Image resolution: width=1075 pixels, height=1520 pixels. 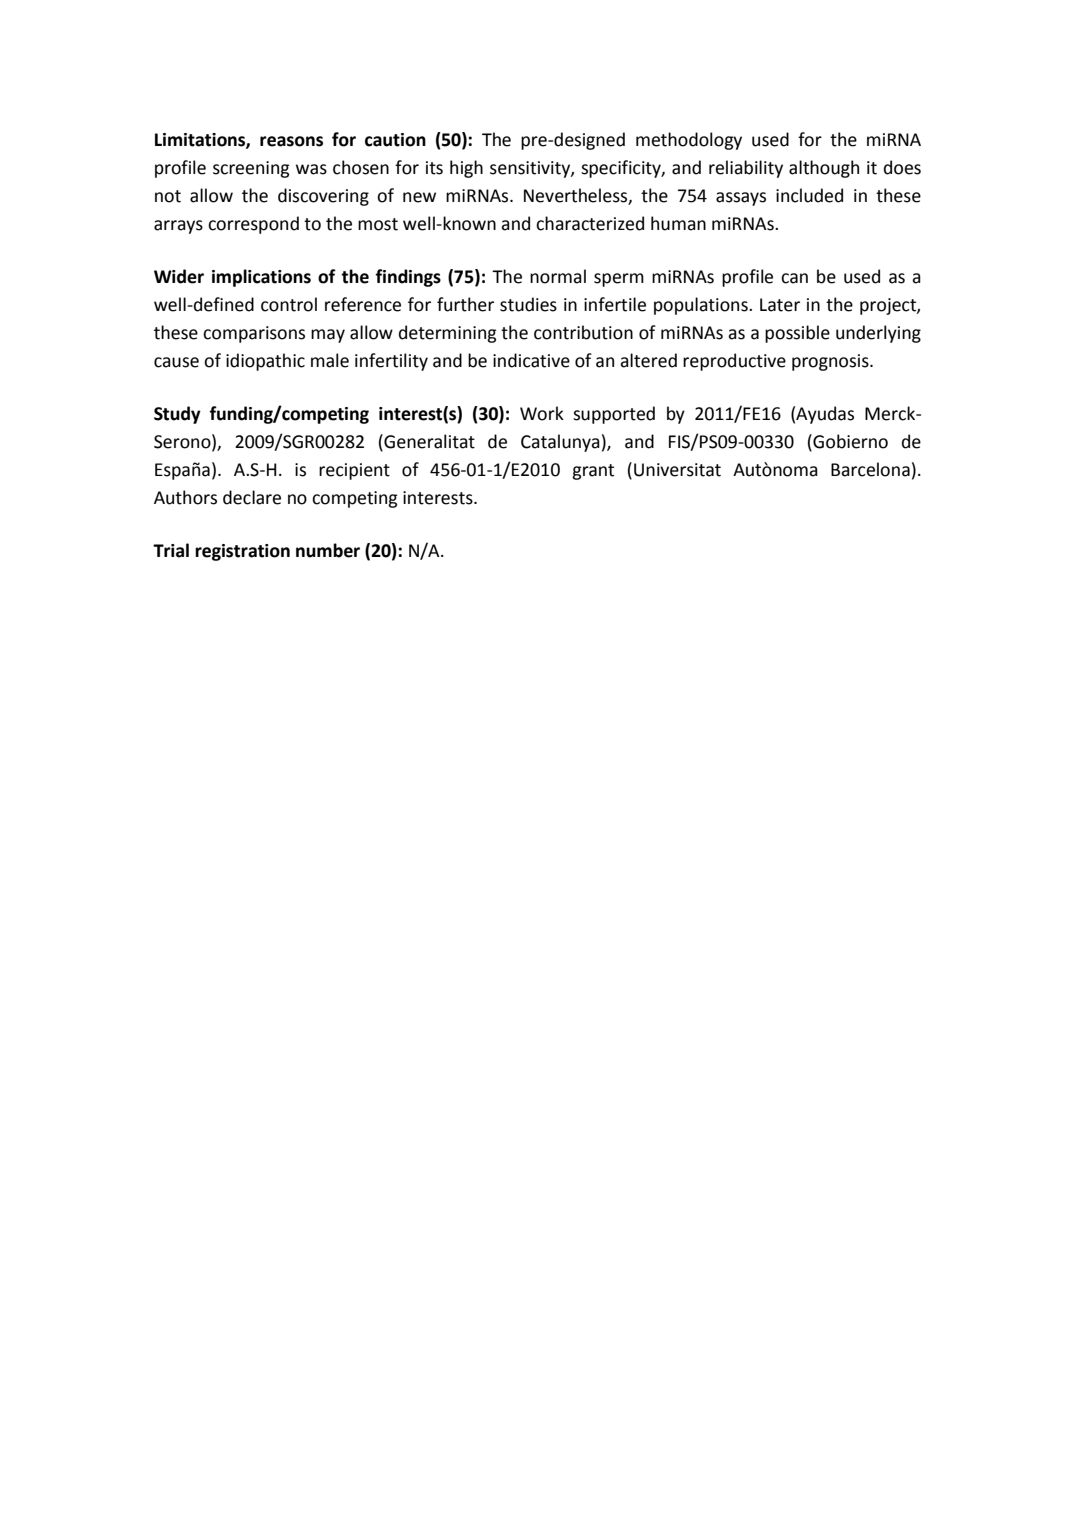 I want to click on implications, so click(x=261, y=278).
